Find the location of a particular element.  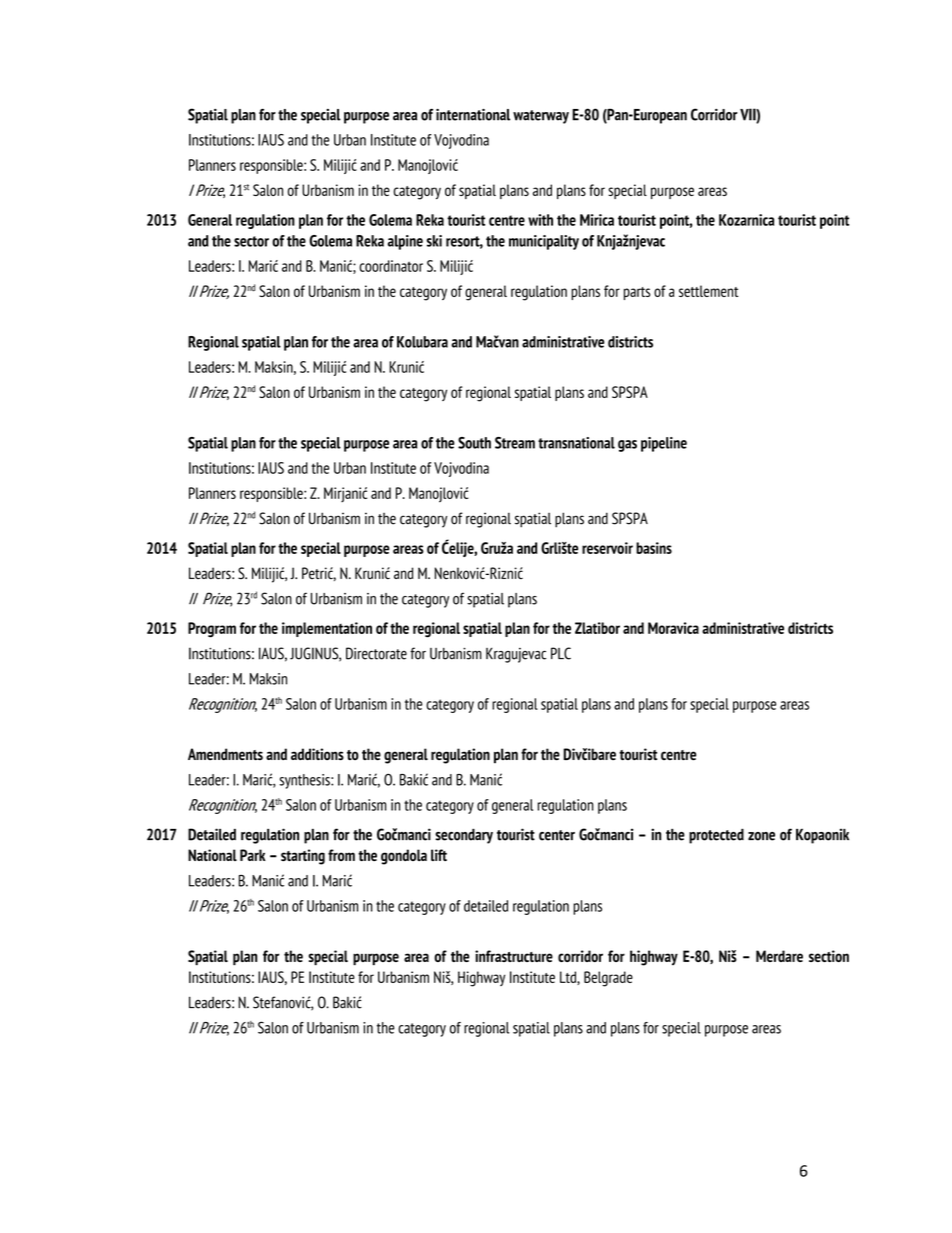

parts is located at coordinates (637, 293).
